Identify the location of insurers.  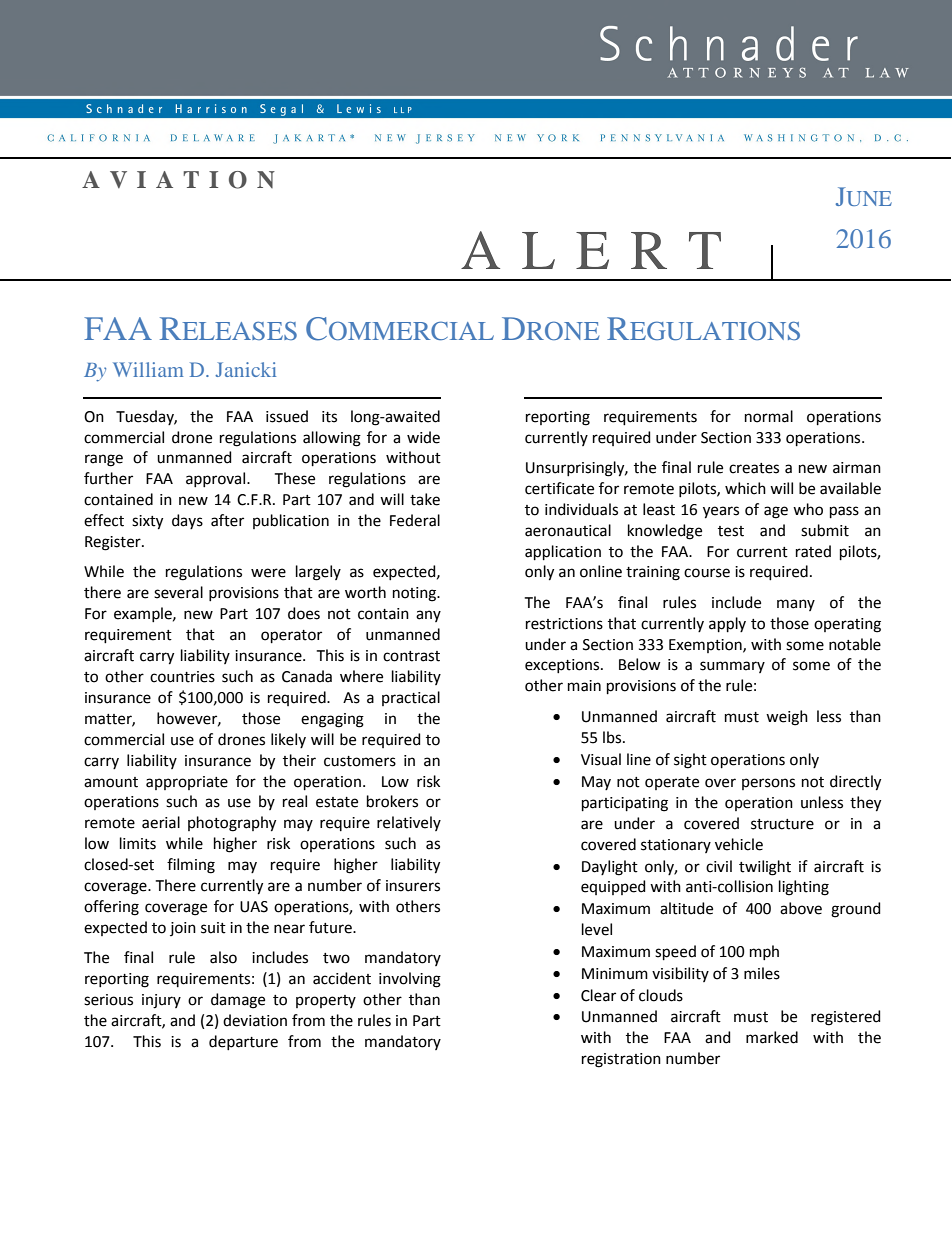
(413, 886).
